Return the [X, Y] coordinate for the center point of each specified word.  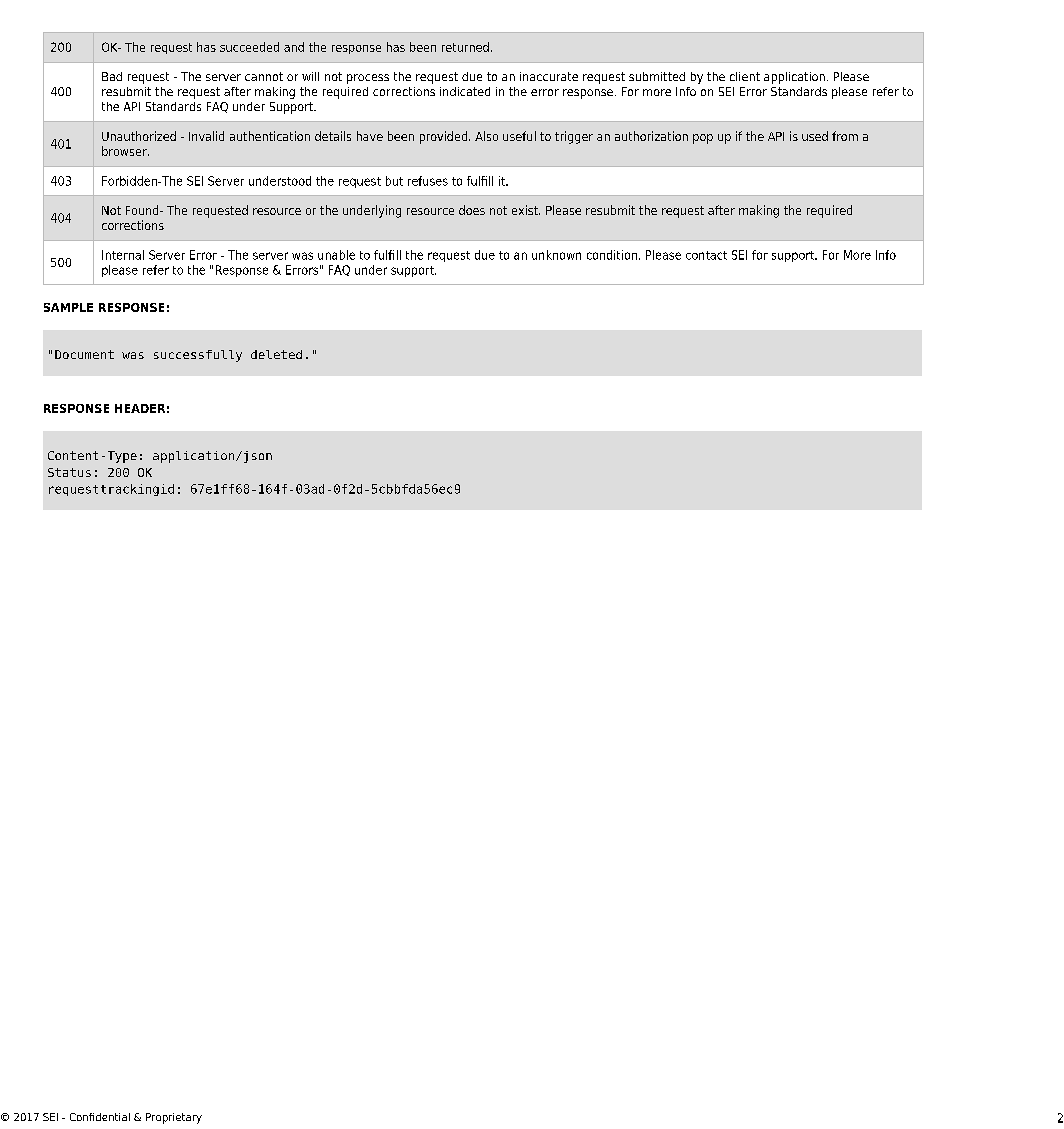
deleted [276, 354]
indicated [465, 91]
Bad [112, 76]
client [745, 76]
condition [612, 255]
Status [69, 472]
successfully [198, 356]
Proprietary [174, 1118]
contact [706, 255]
